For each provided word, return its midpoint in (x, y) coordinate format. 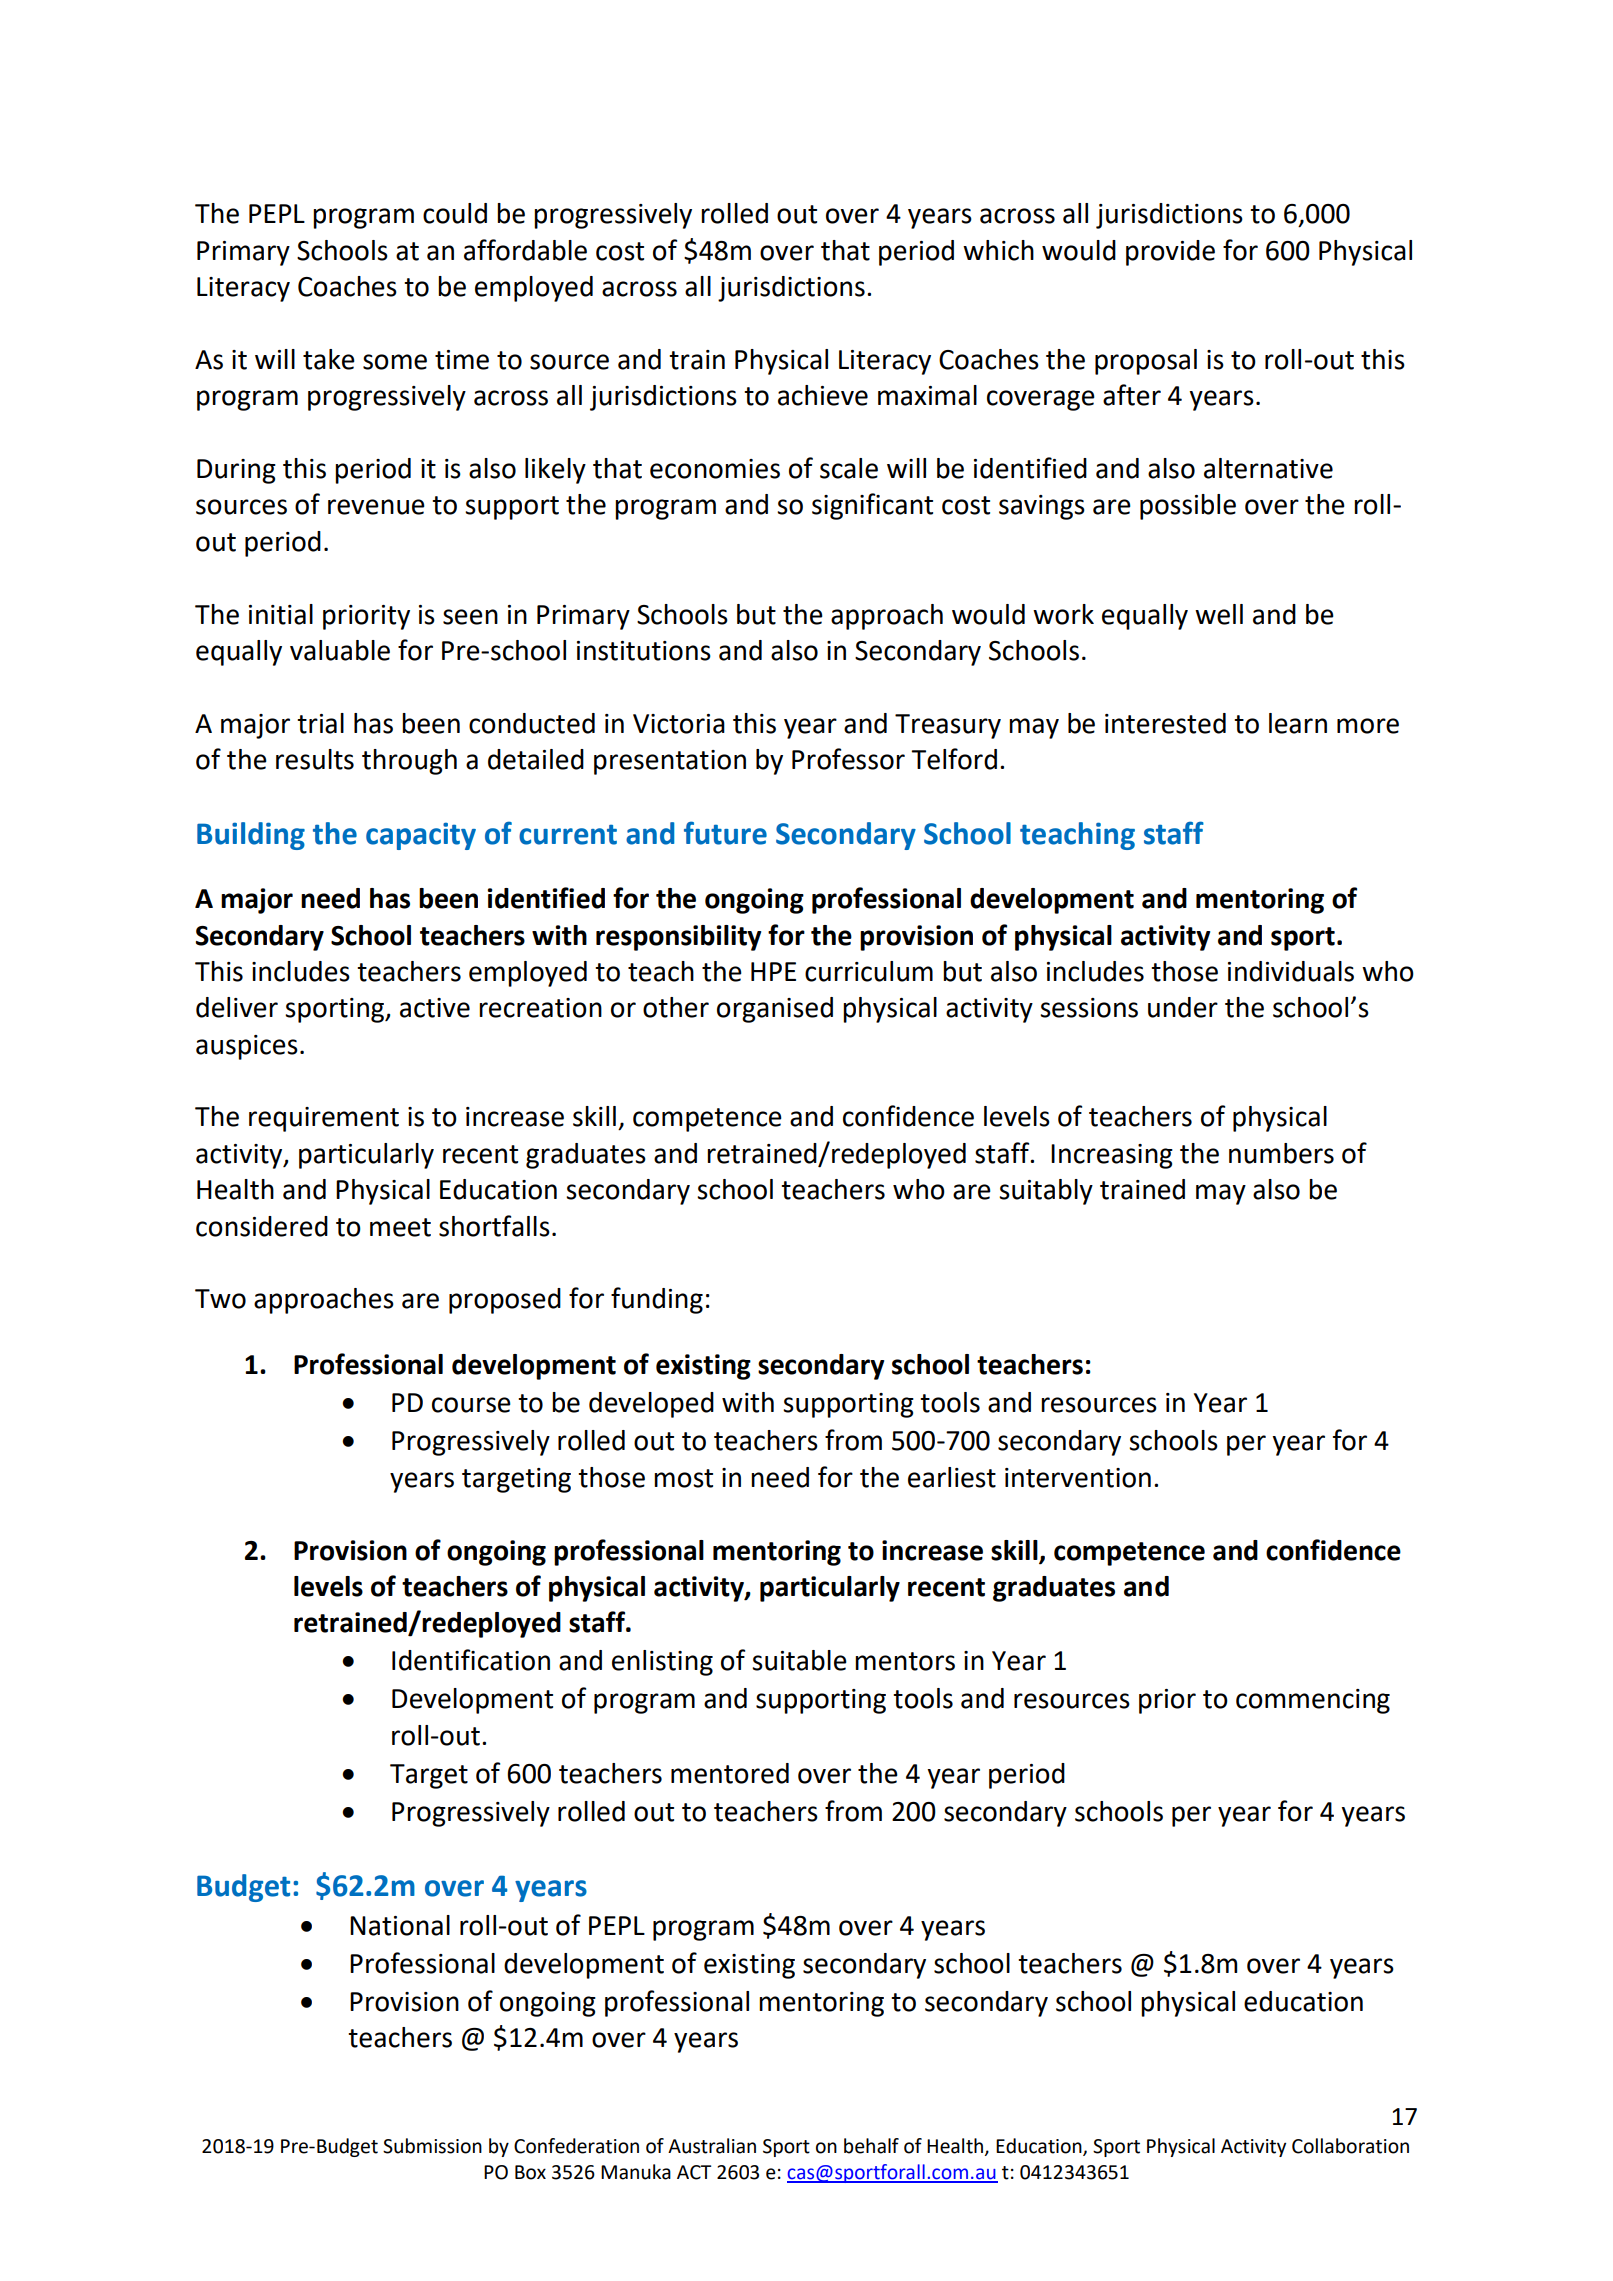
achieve (823, 395)
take (329, 359)
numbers (1281, 1153)
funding (657, 1300)
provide (1170, 253)
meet (400, 1227)
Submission (432, 2146)
